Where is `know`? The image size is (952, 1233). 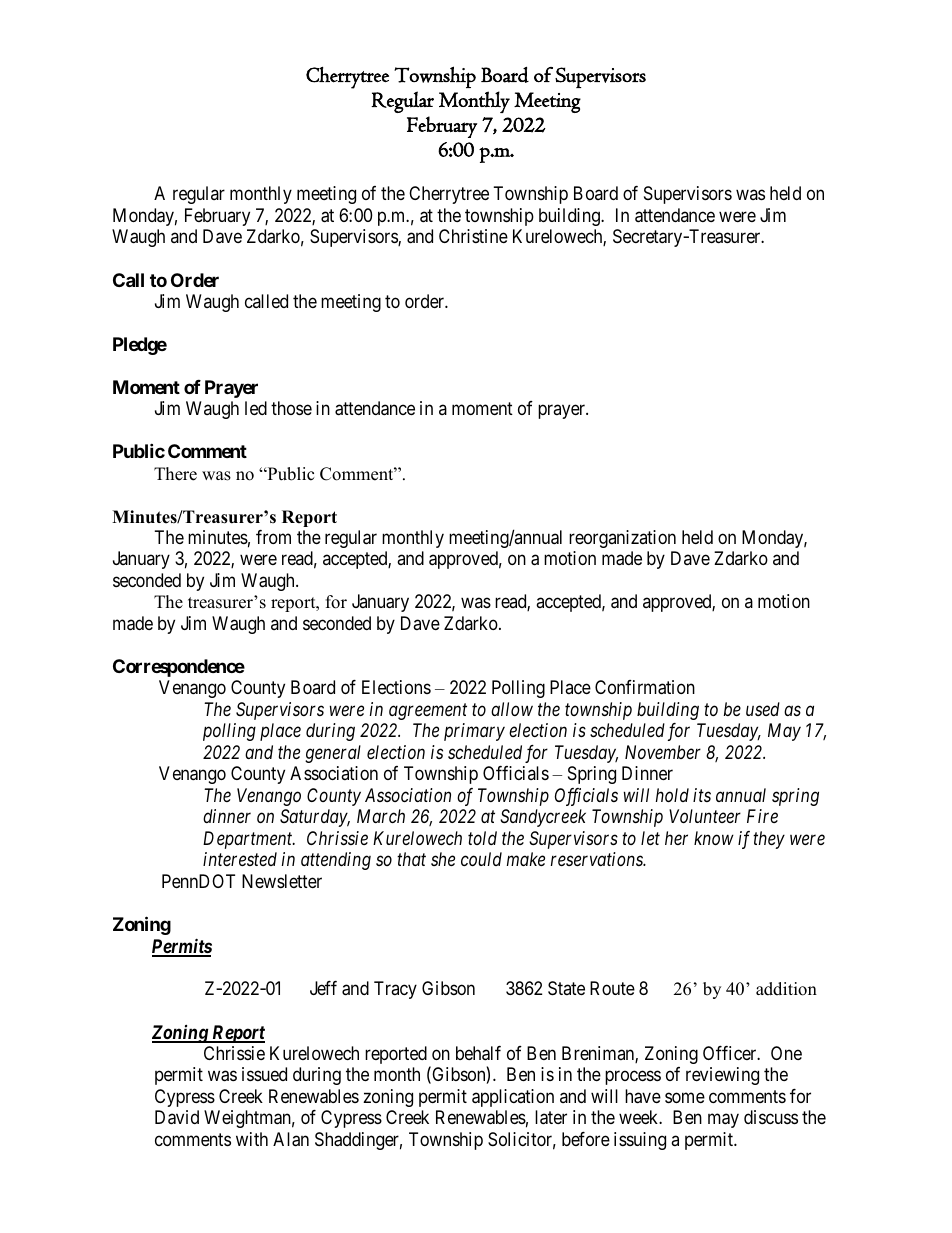
know is located at coordinates (714, 838).
